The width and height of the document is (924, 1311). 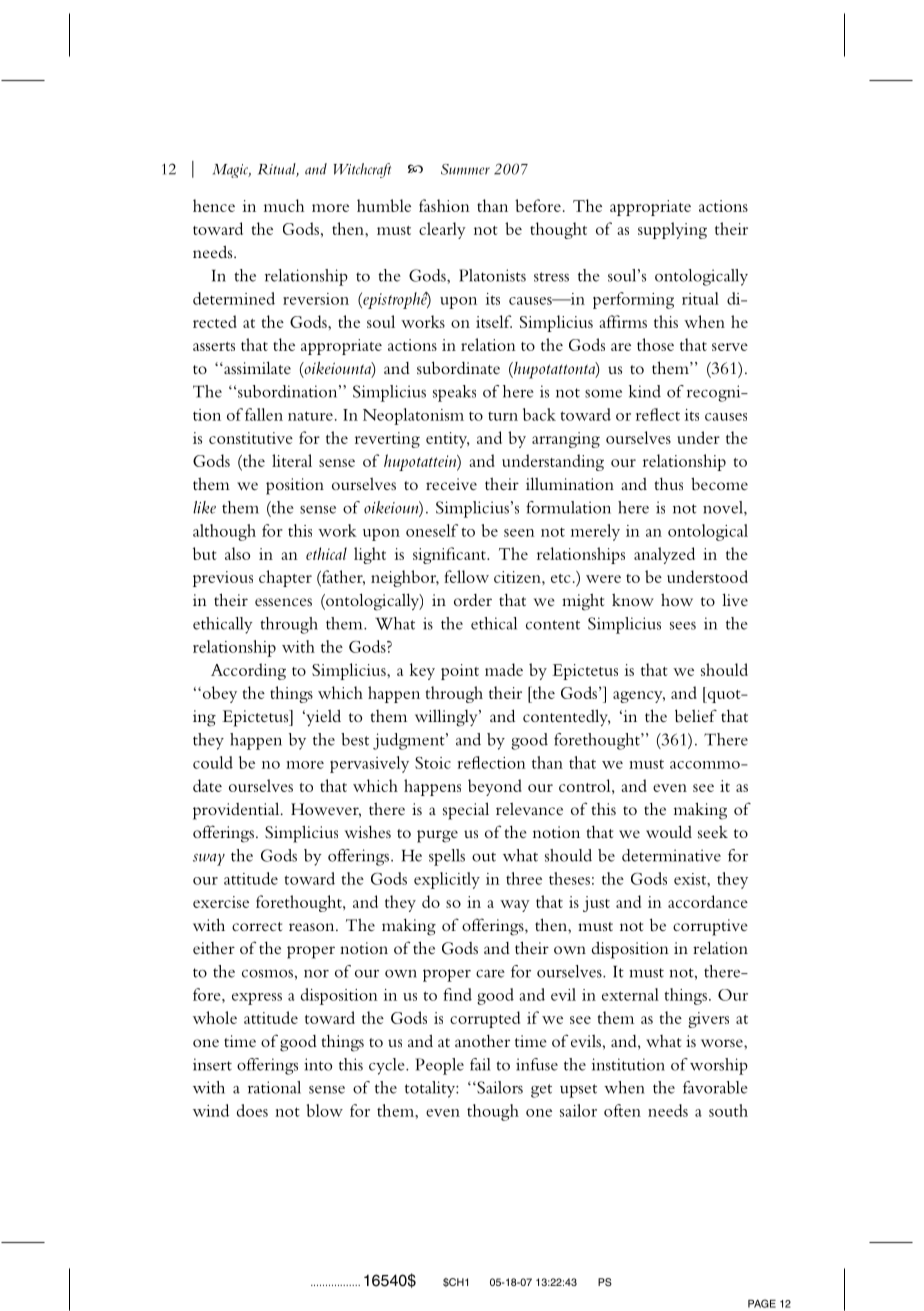 I want to click on belief, so click(x=696, y=715).
